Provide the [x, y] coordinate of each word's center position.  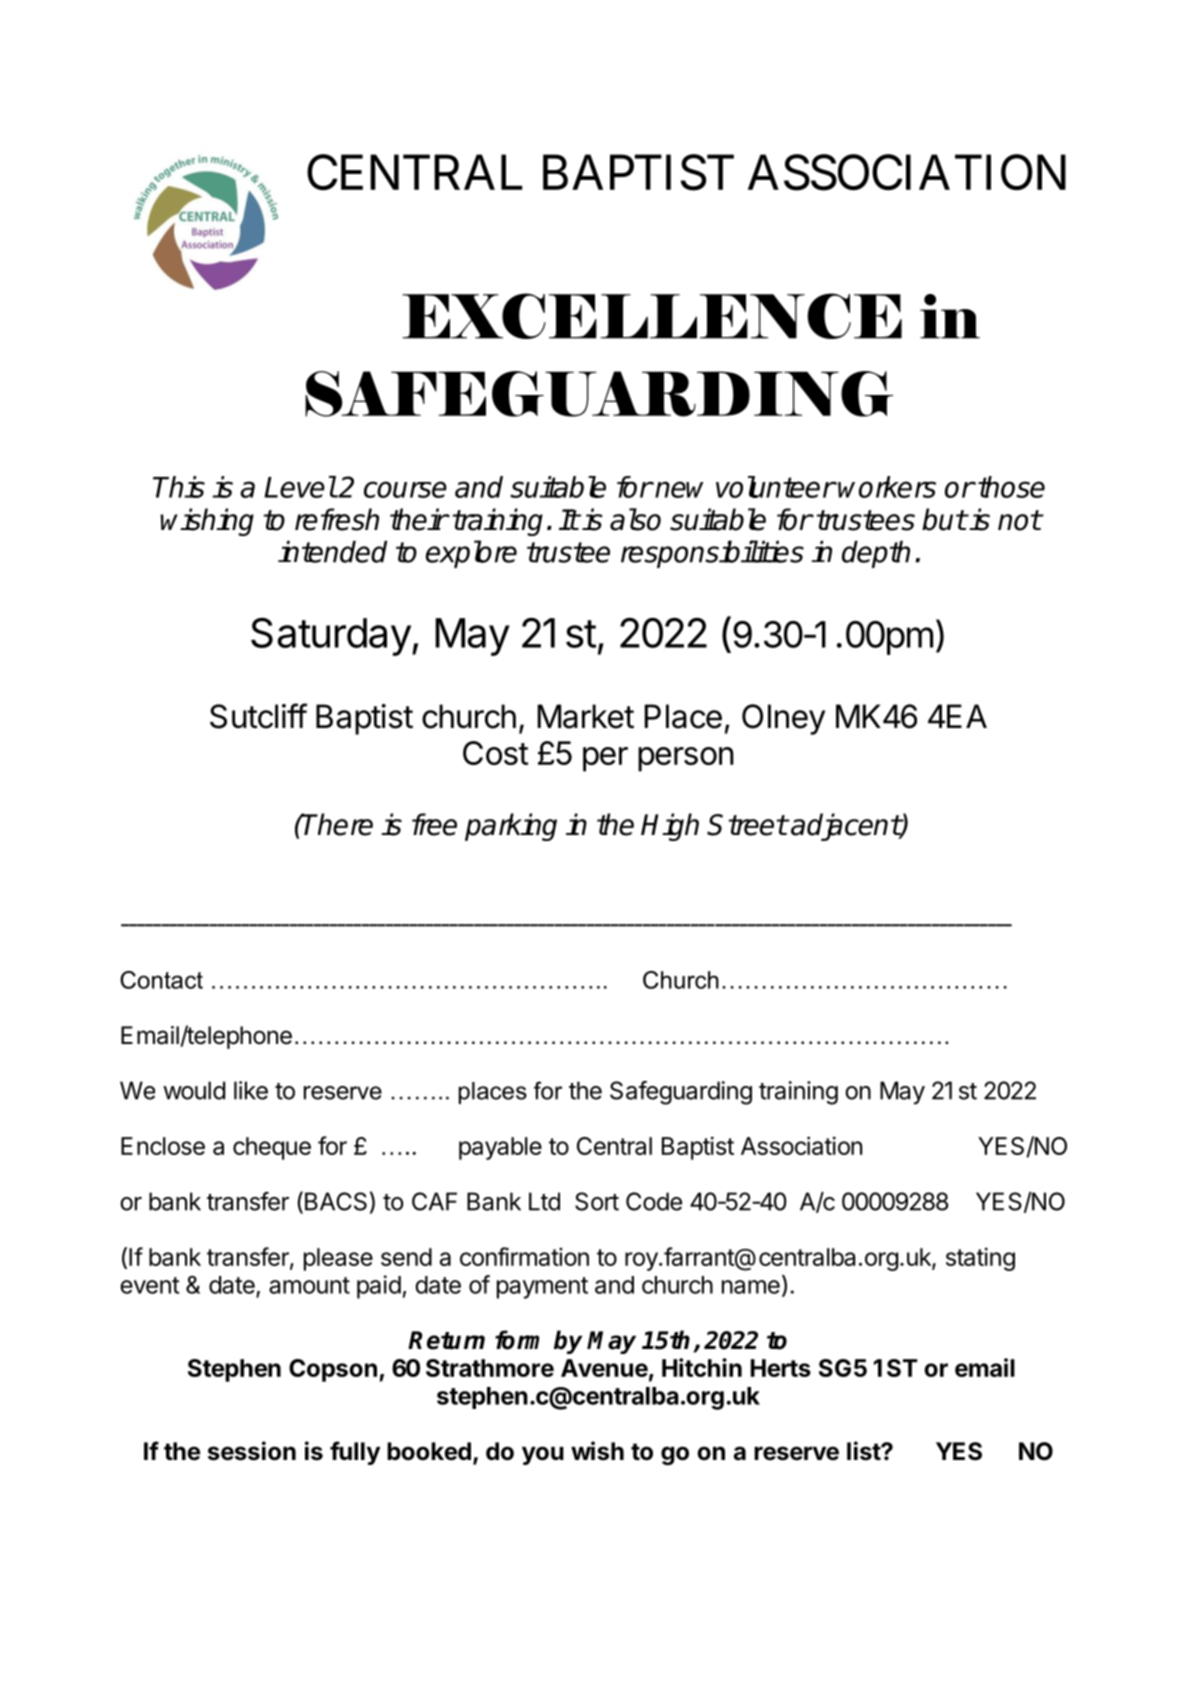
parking [511, 827]
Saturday [331, 637]
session [252, 1451]
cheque [272, 1148]
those [1011, 487]
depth [876, 554]
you [543, 1455]
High [670, 827]
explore [471, 554]
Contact [161, 980]
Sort [597, 1201]
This [179, 487]
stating [980, 1259]
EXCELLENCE [652, 316]
